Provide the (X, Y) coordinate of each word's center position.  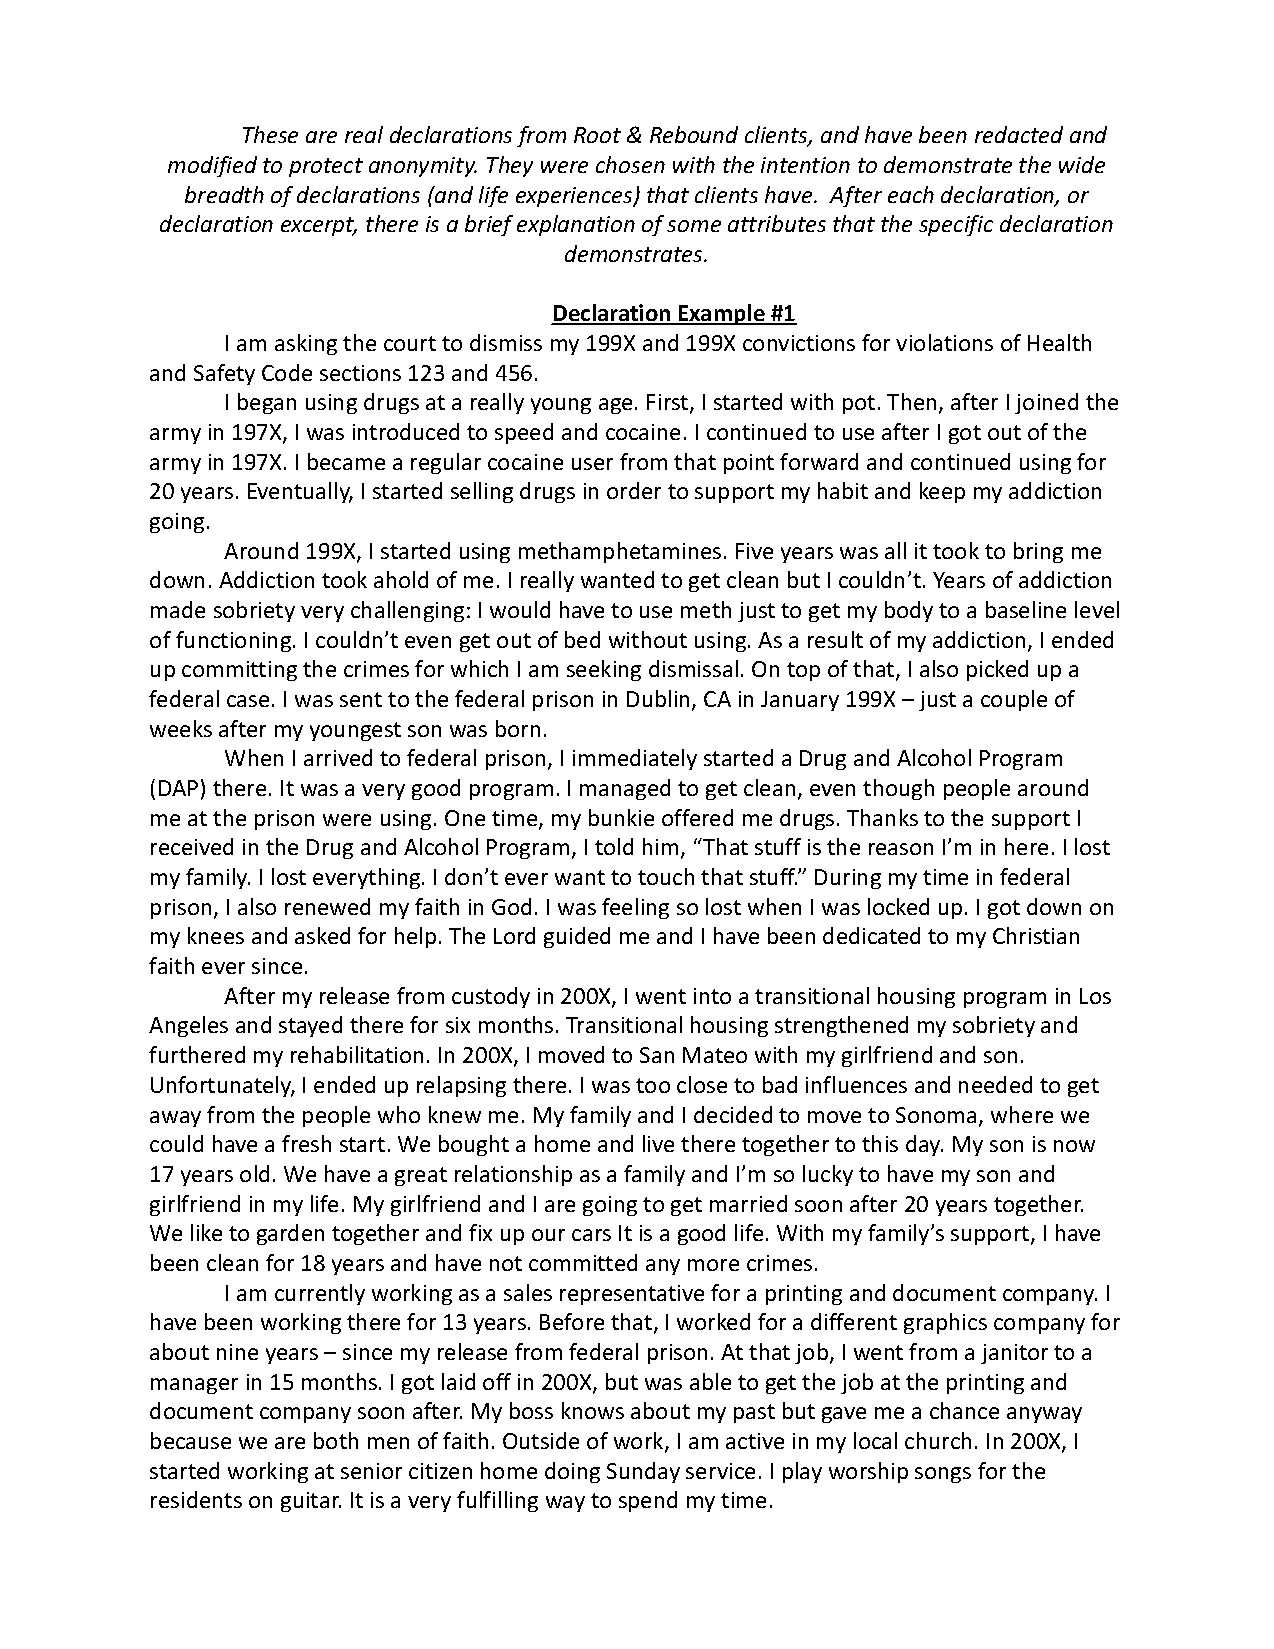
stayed (310, 1026)
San (657, 1055)
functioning (233, 641)
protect (326, 167)
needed (995, 1084)
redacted (1019, 134)
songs (943, 1475)
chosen (630, 164)
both (336, 1440)
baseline (1026, 609)
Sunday (643, 1472)
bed (582, 639)
